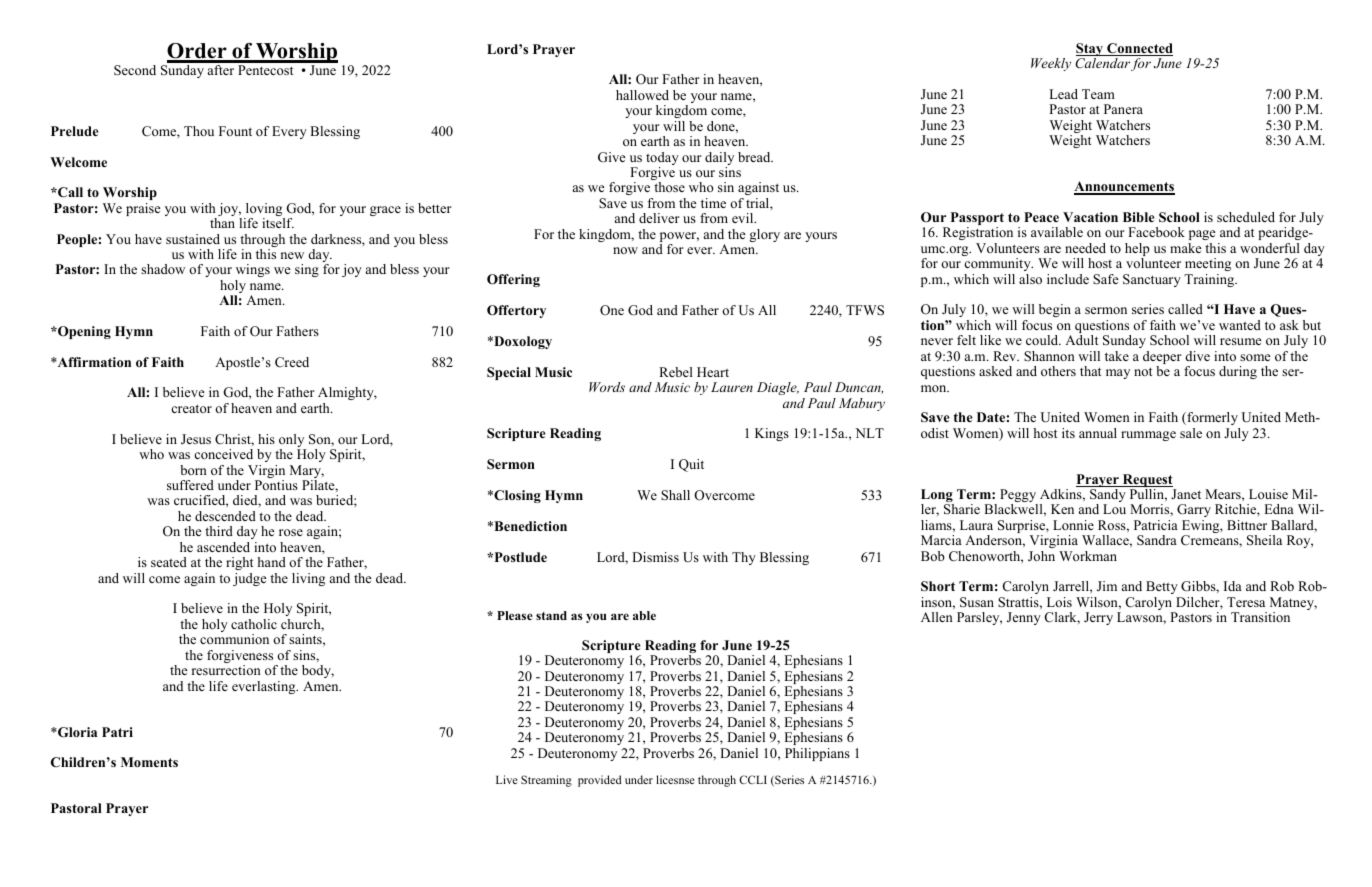 This image has width=1372, height=887. Describe the element at coordinates (135, 70) in the image. I see `Second` at that location.
